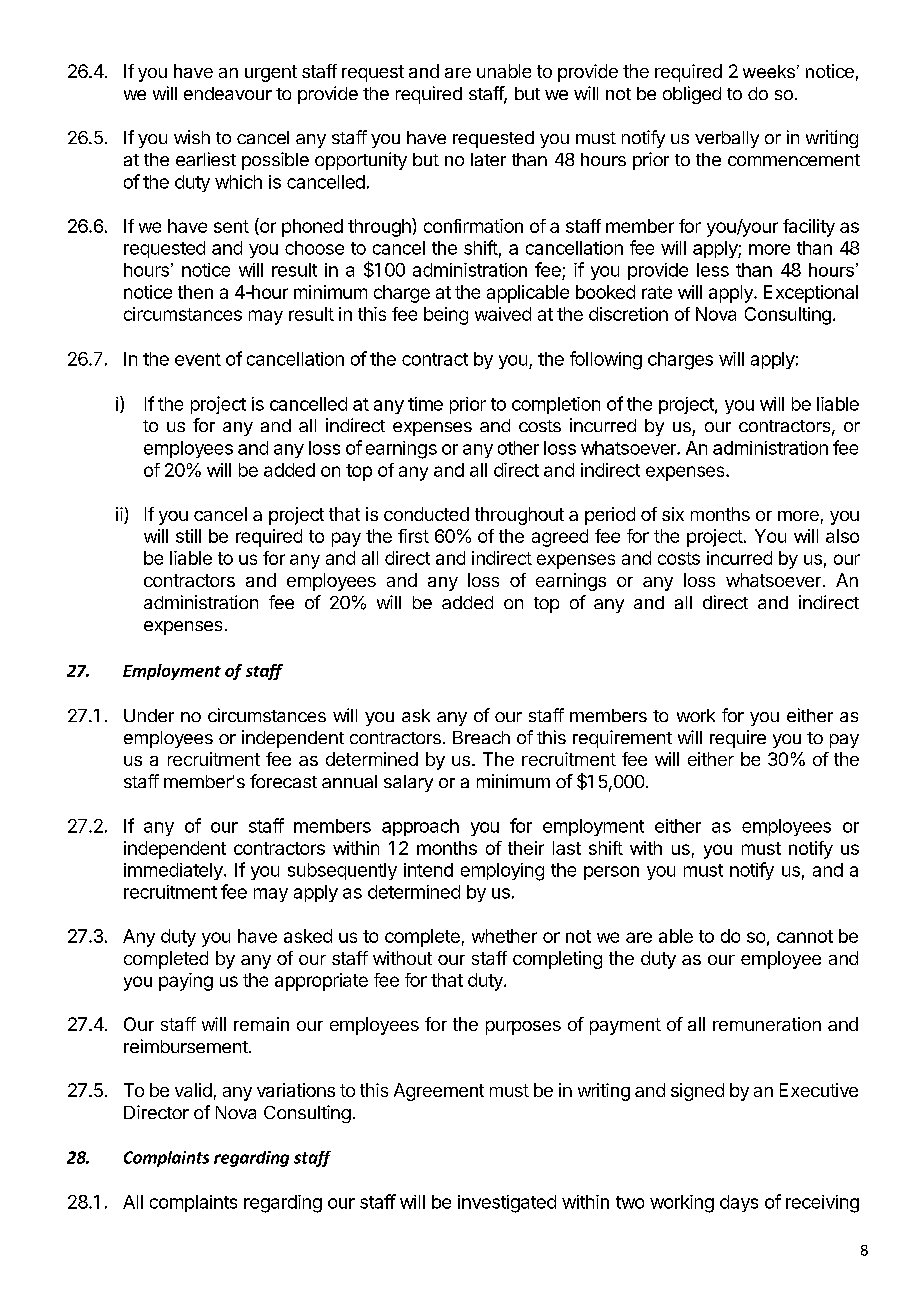  Describe the element at coordinates (526, 848) in the image. I see `their` at that location.
